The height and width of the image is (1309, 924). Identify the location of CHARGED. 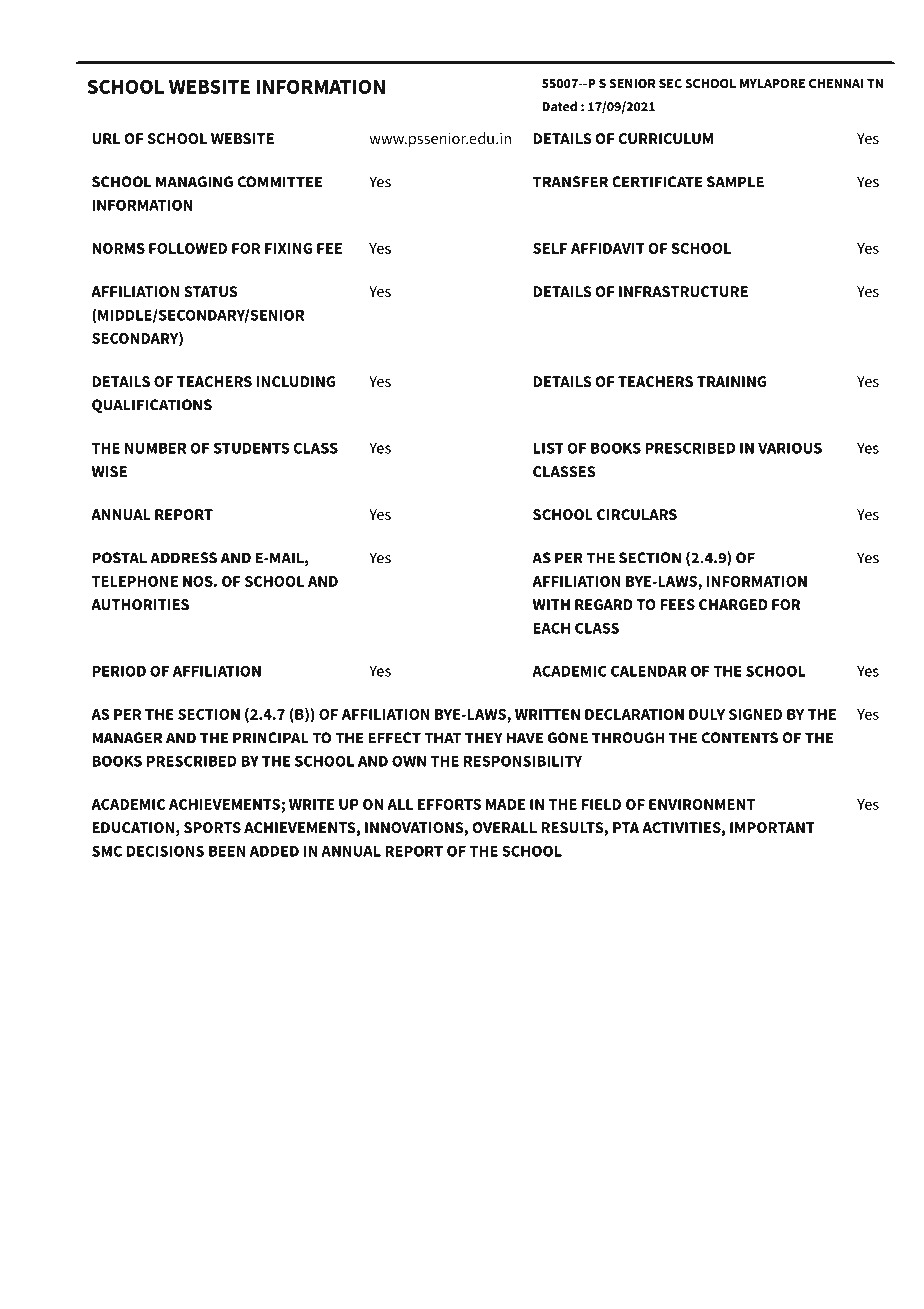
(733, 604).
